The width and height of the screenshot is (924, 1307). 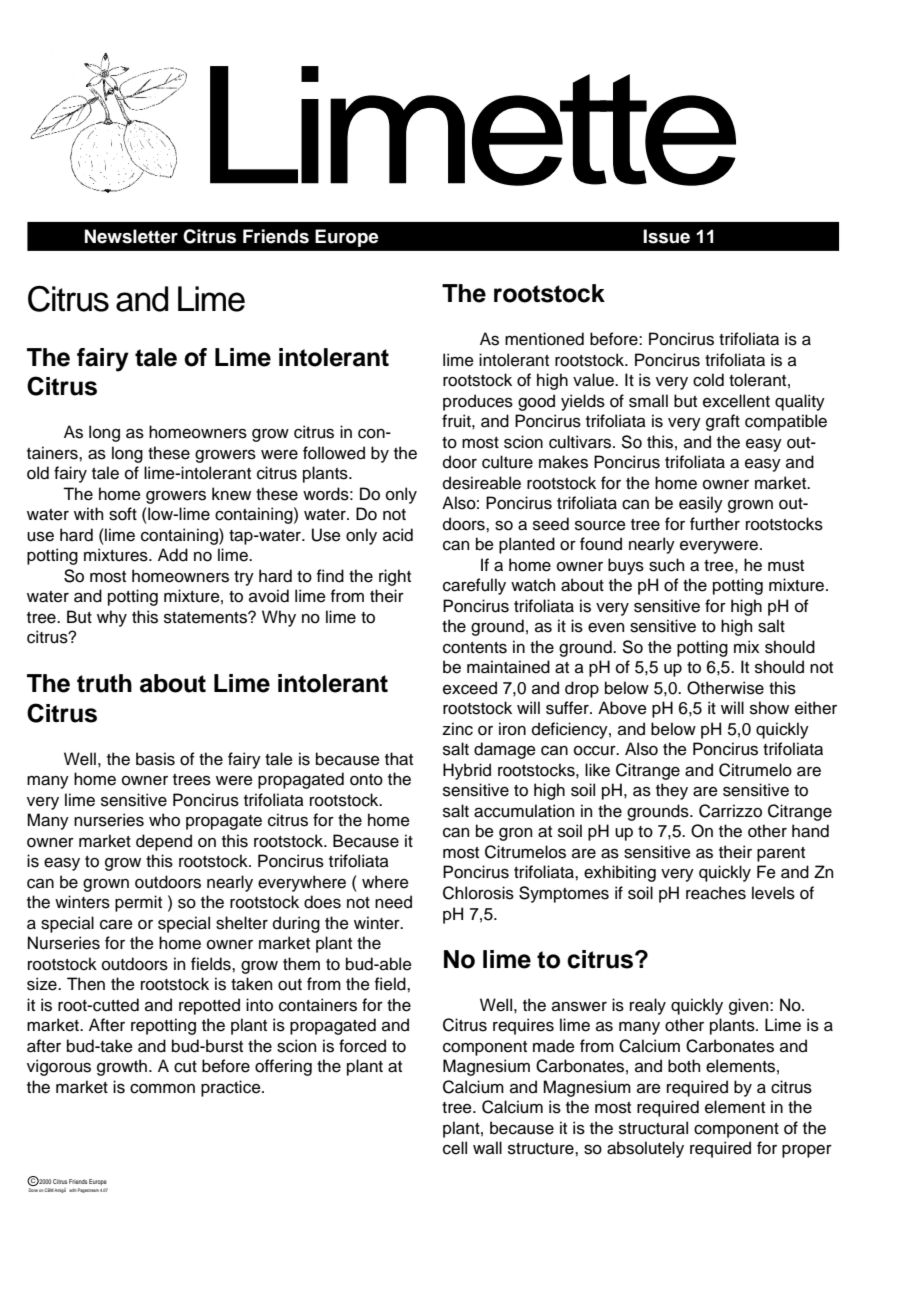 What do you see at coordinates (769, 708) in the screenshot?
I see `show` at bounding box center [769, 708].
